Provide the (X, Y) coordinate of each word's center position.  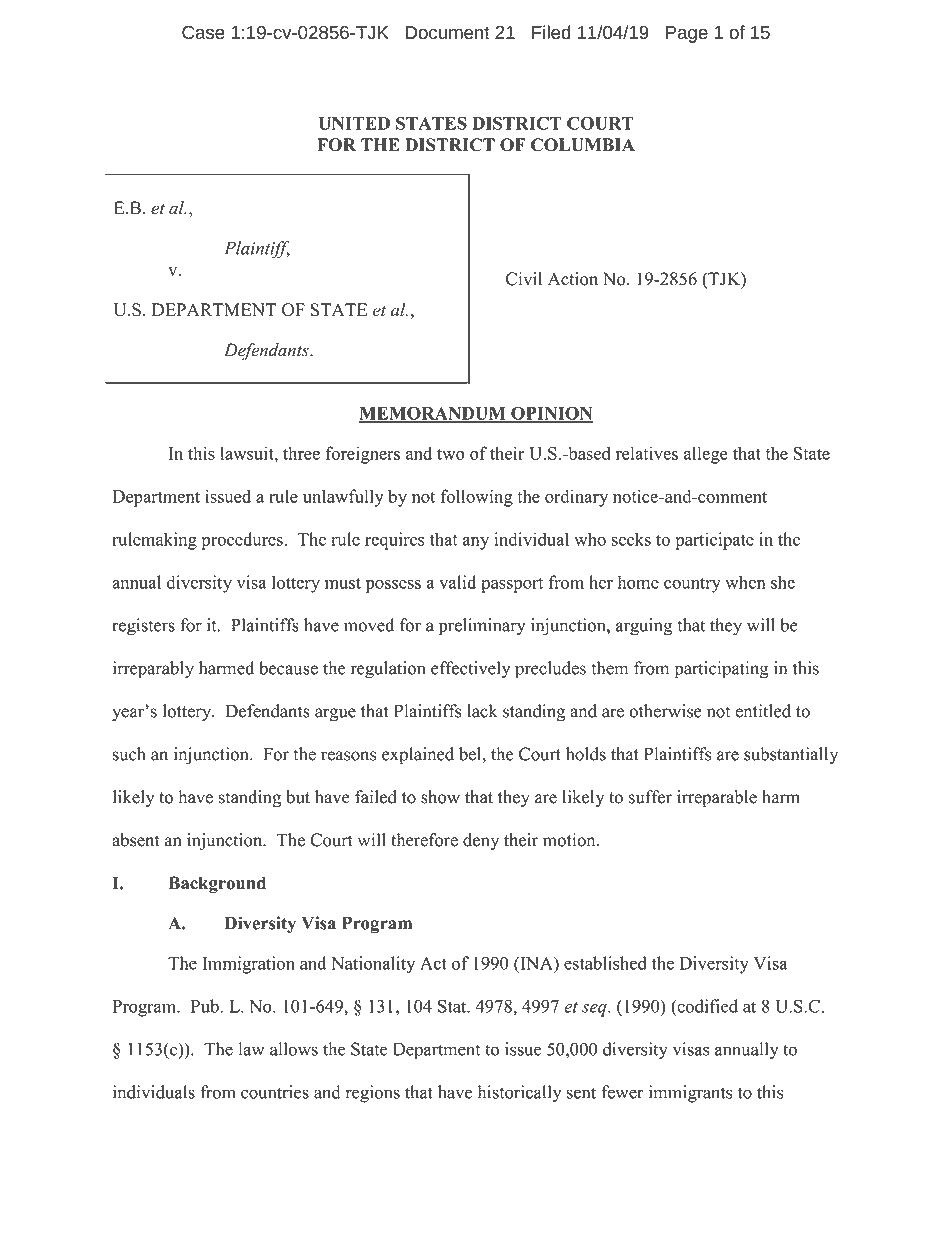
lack (482, 711)
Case (203, 32)
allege (706, 455)
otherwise (665, 711)
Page (687, 34)
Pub (206, 1006)
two (451, 454)
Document (448, 32)
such (129, 754)
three (301, 453)
